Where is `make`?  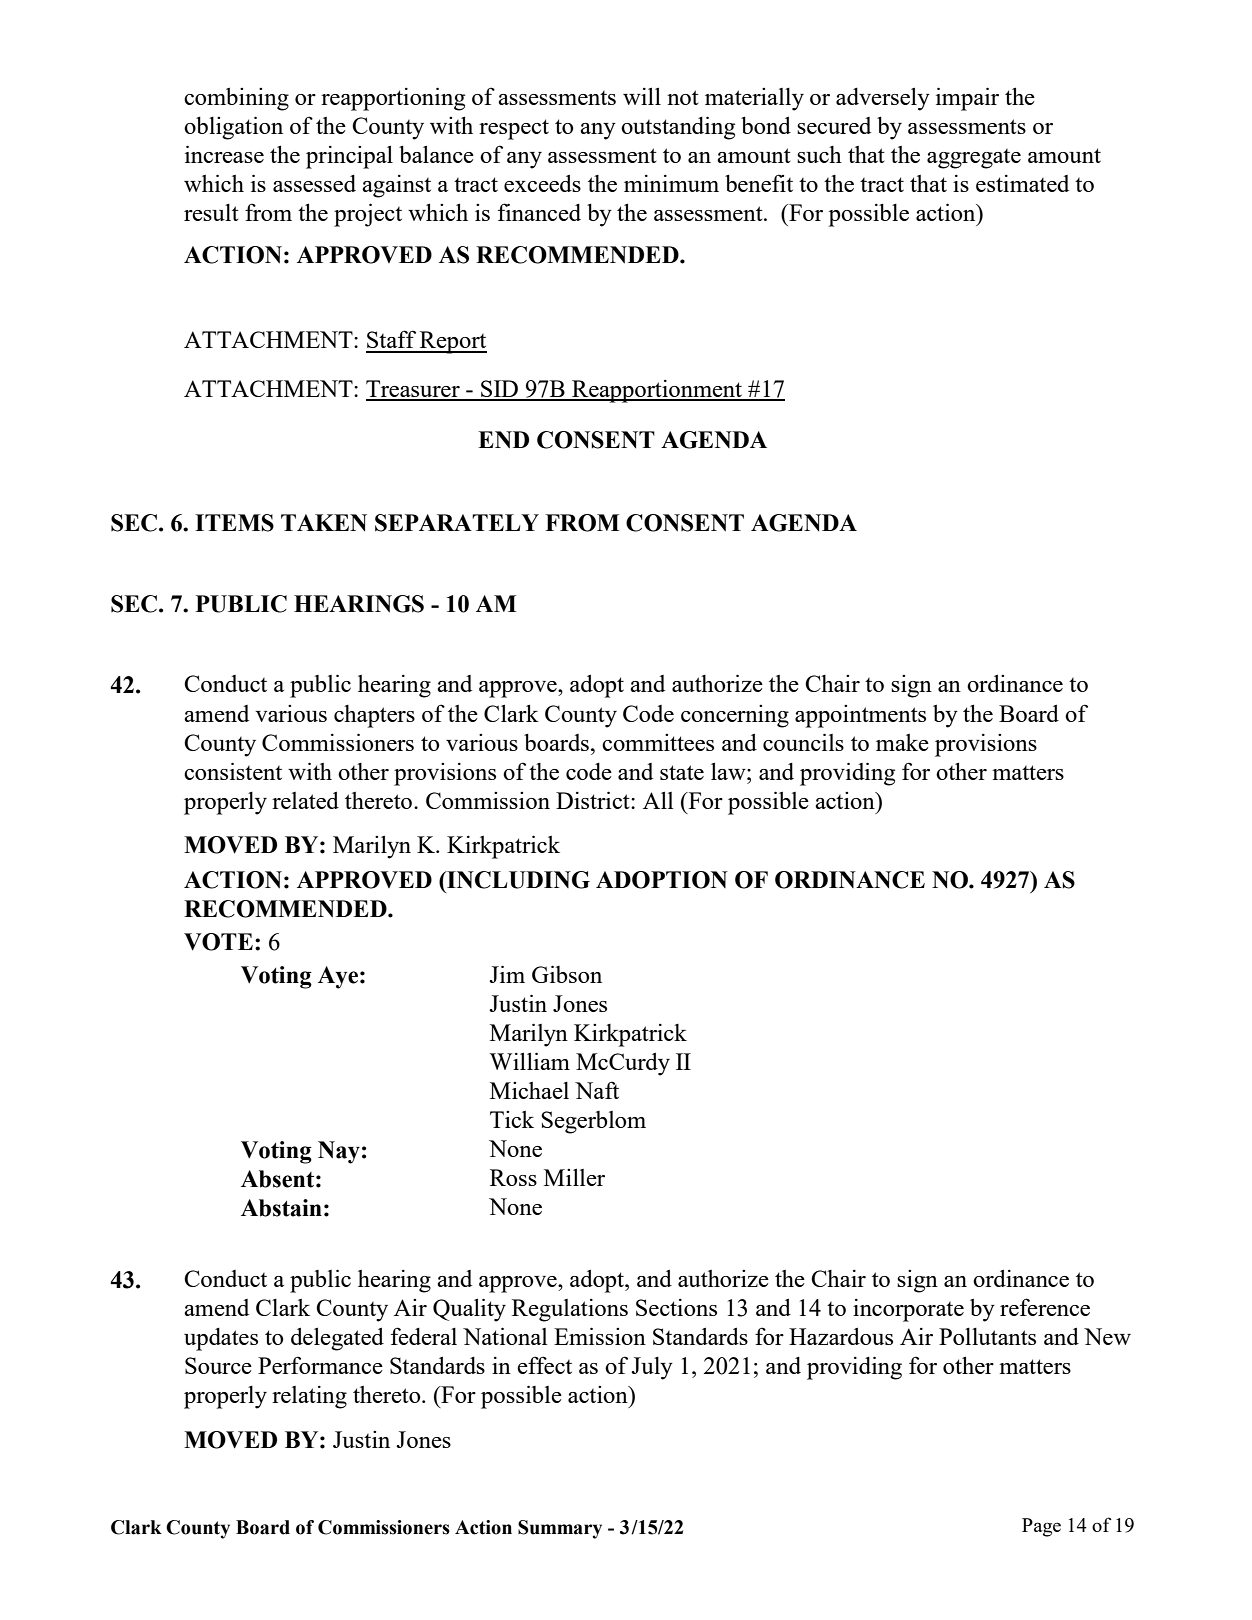
make is located at coordinates (902, 742).
